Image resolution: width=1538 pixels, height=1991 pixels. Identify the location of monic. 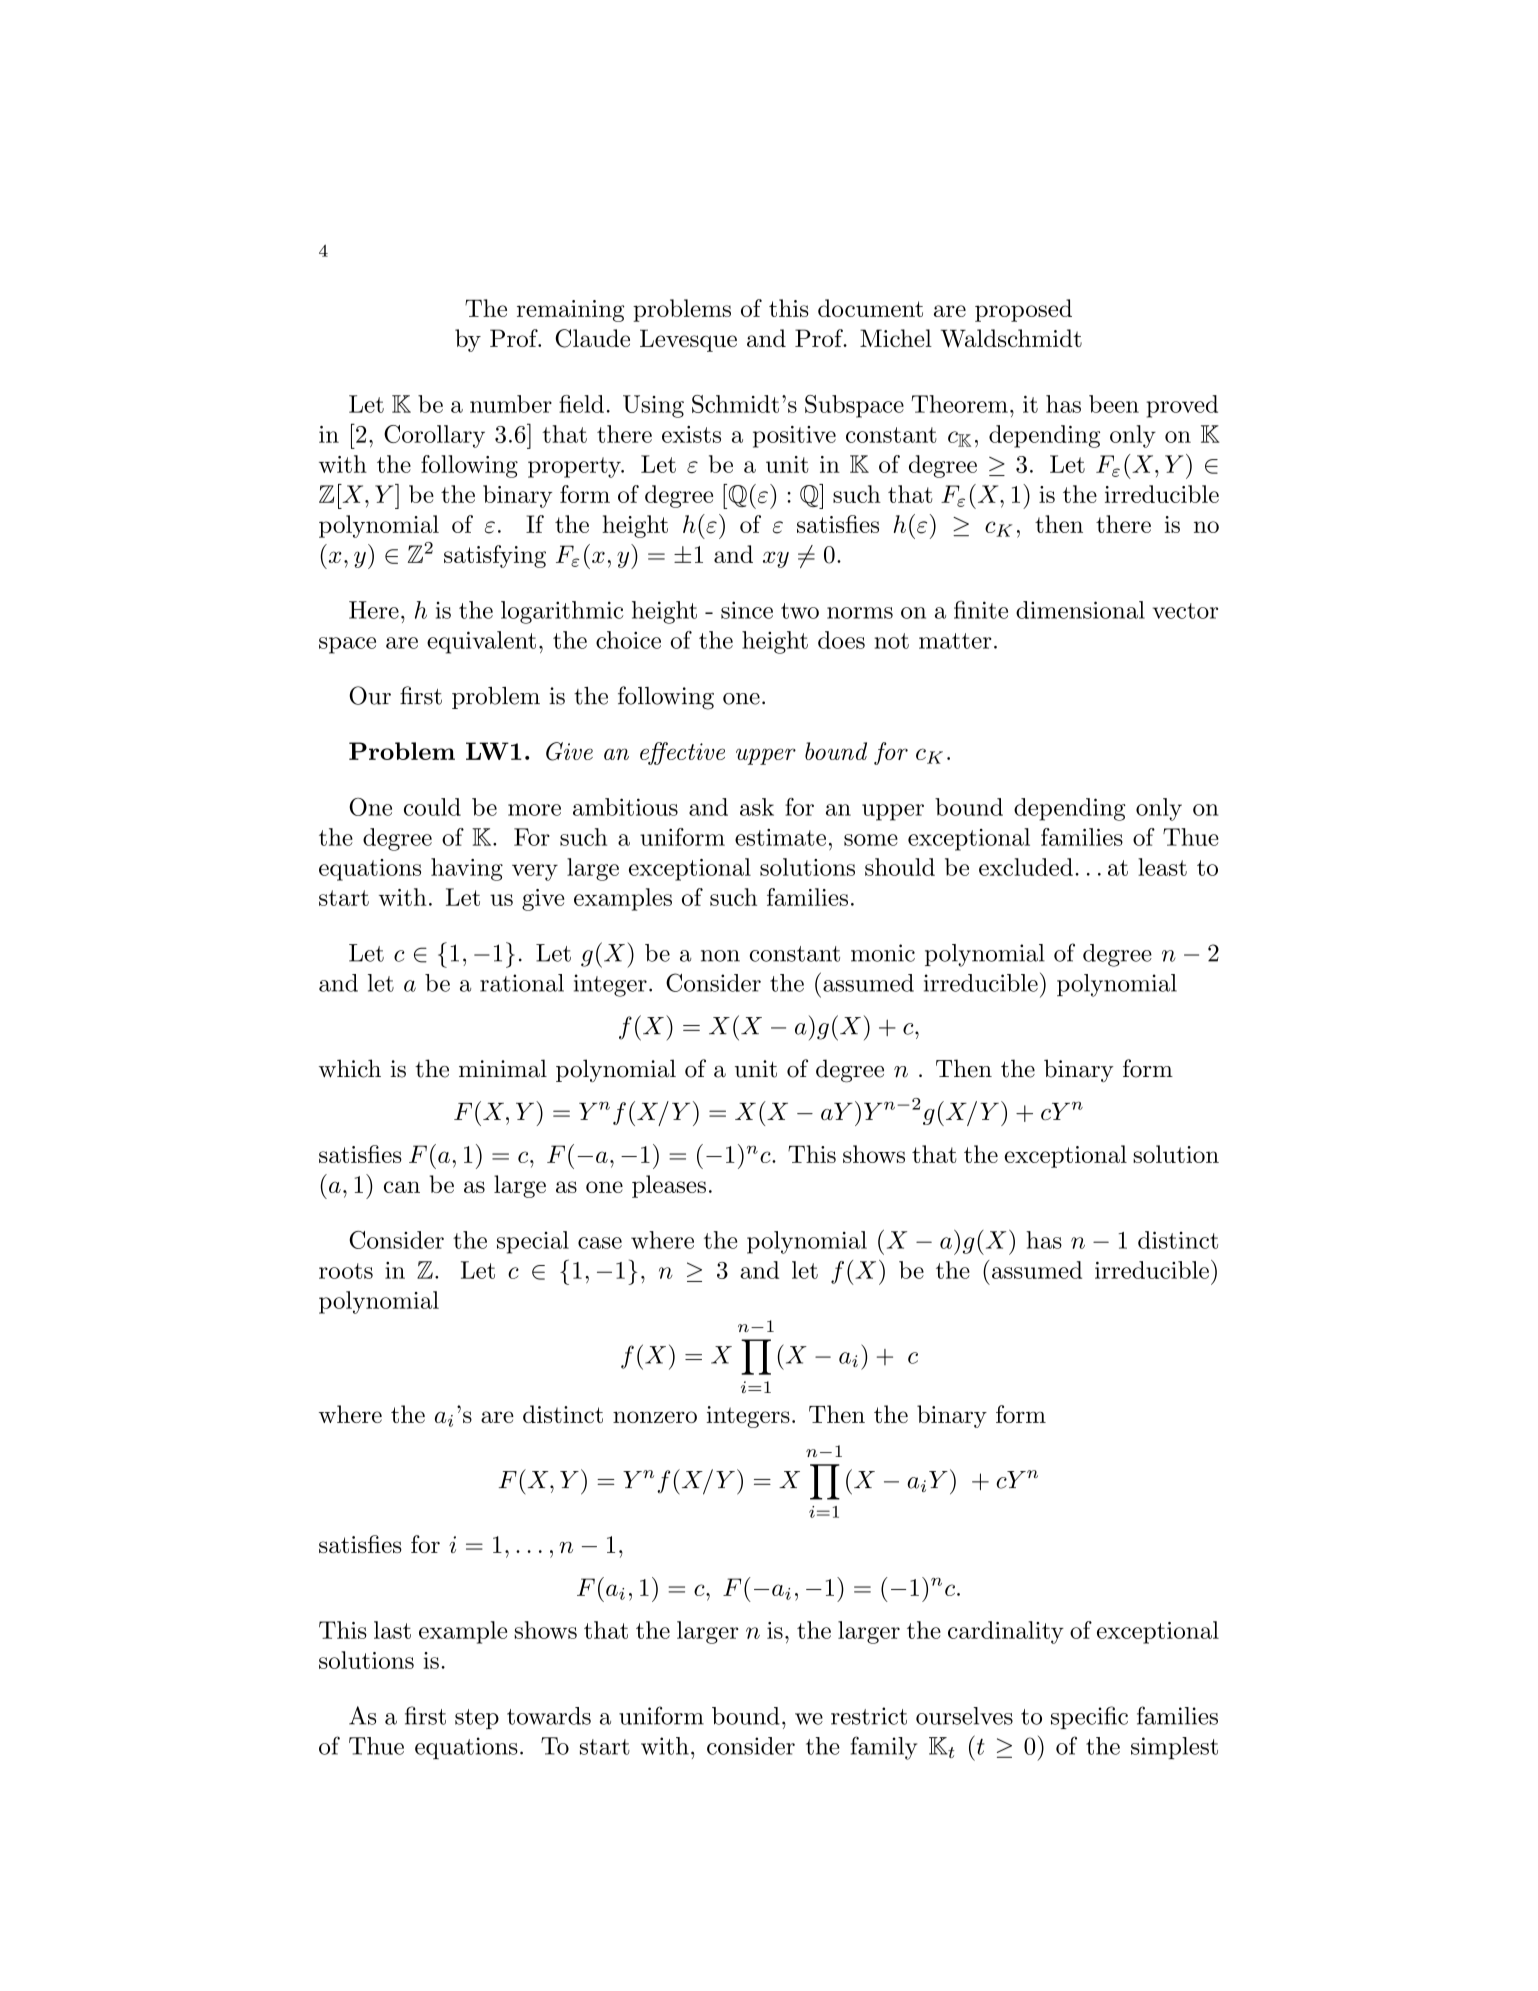
(883, 953).
